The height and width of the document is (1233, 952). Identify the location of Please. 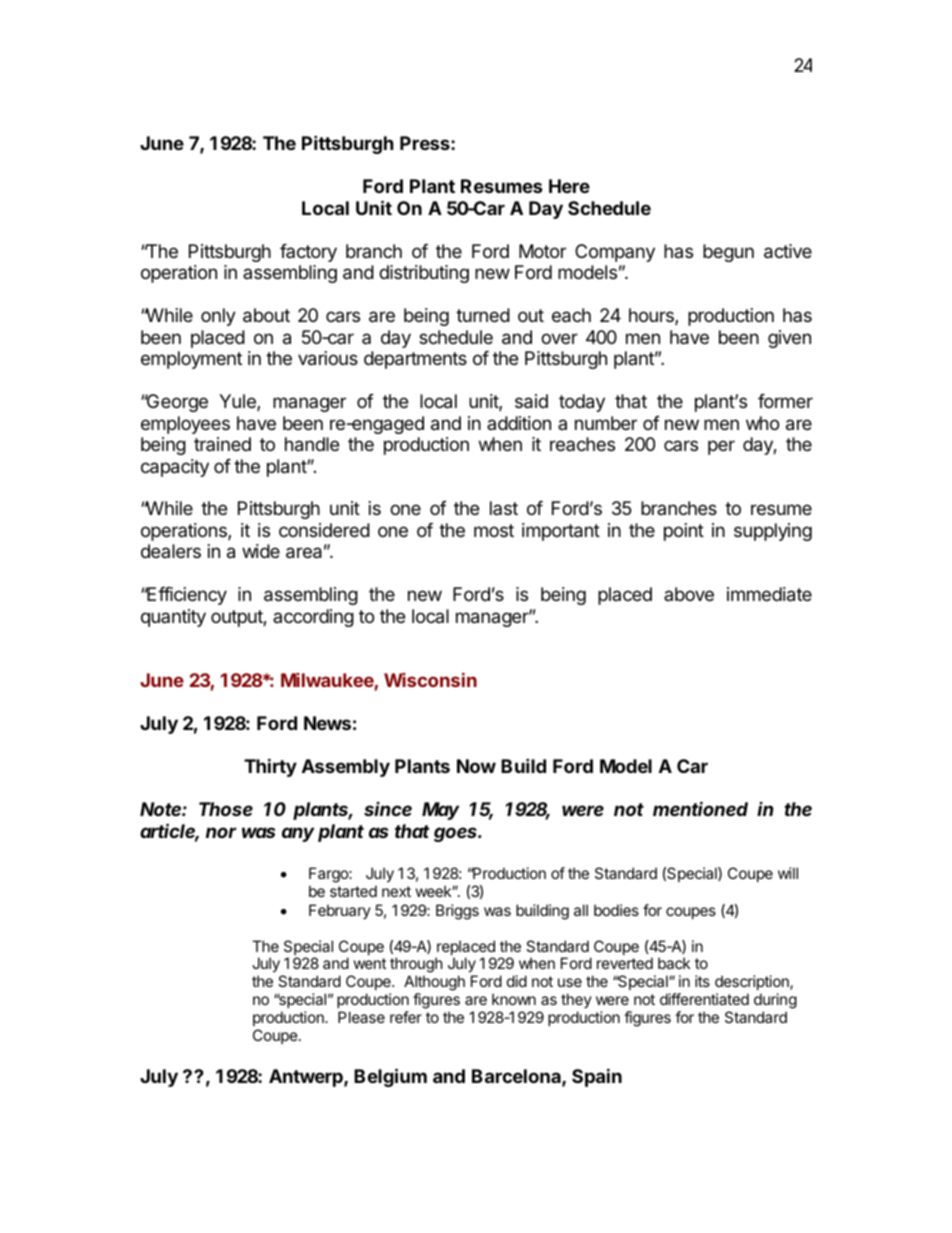
(361, 1017).
